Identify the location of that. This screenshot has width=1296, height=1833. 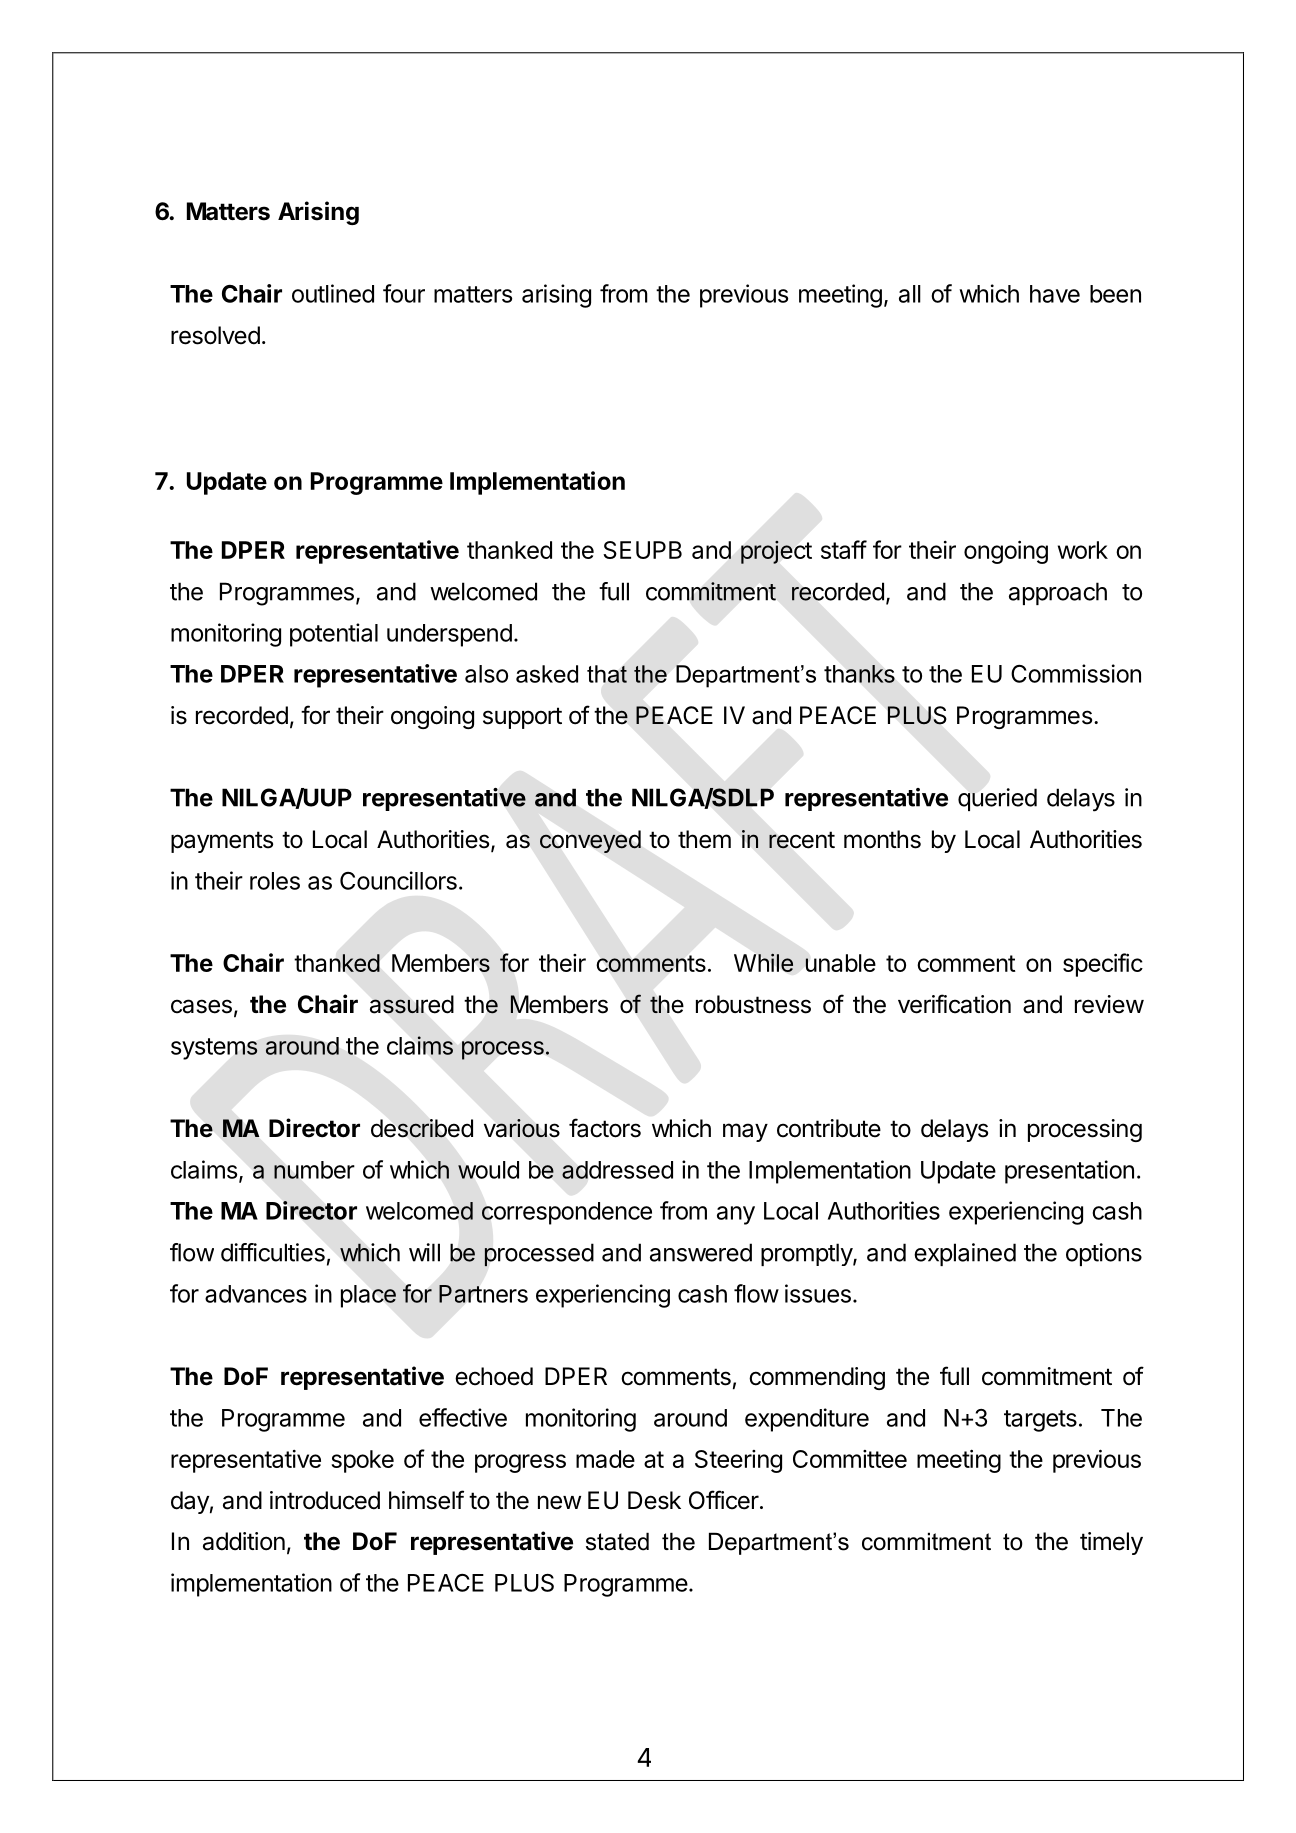
(607, 674).
